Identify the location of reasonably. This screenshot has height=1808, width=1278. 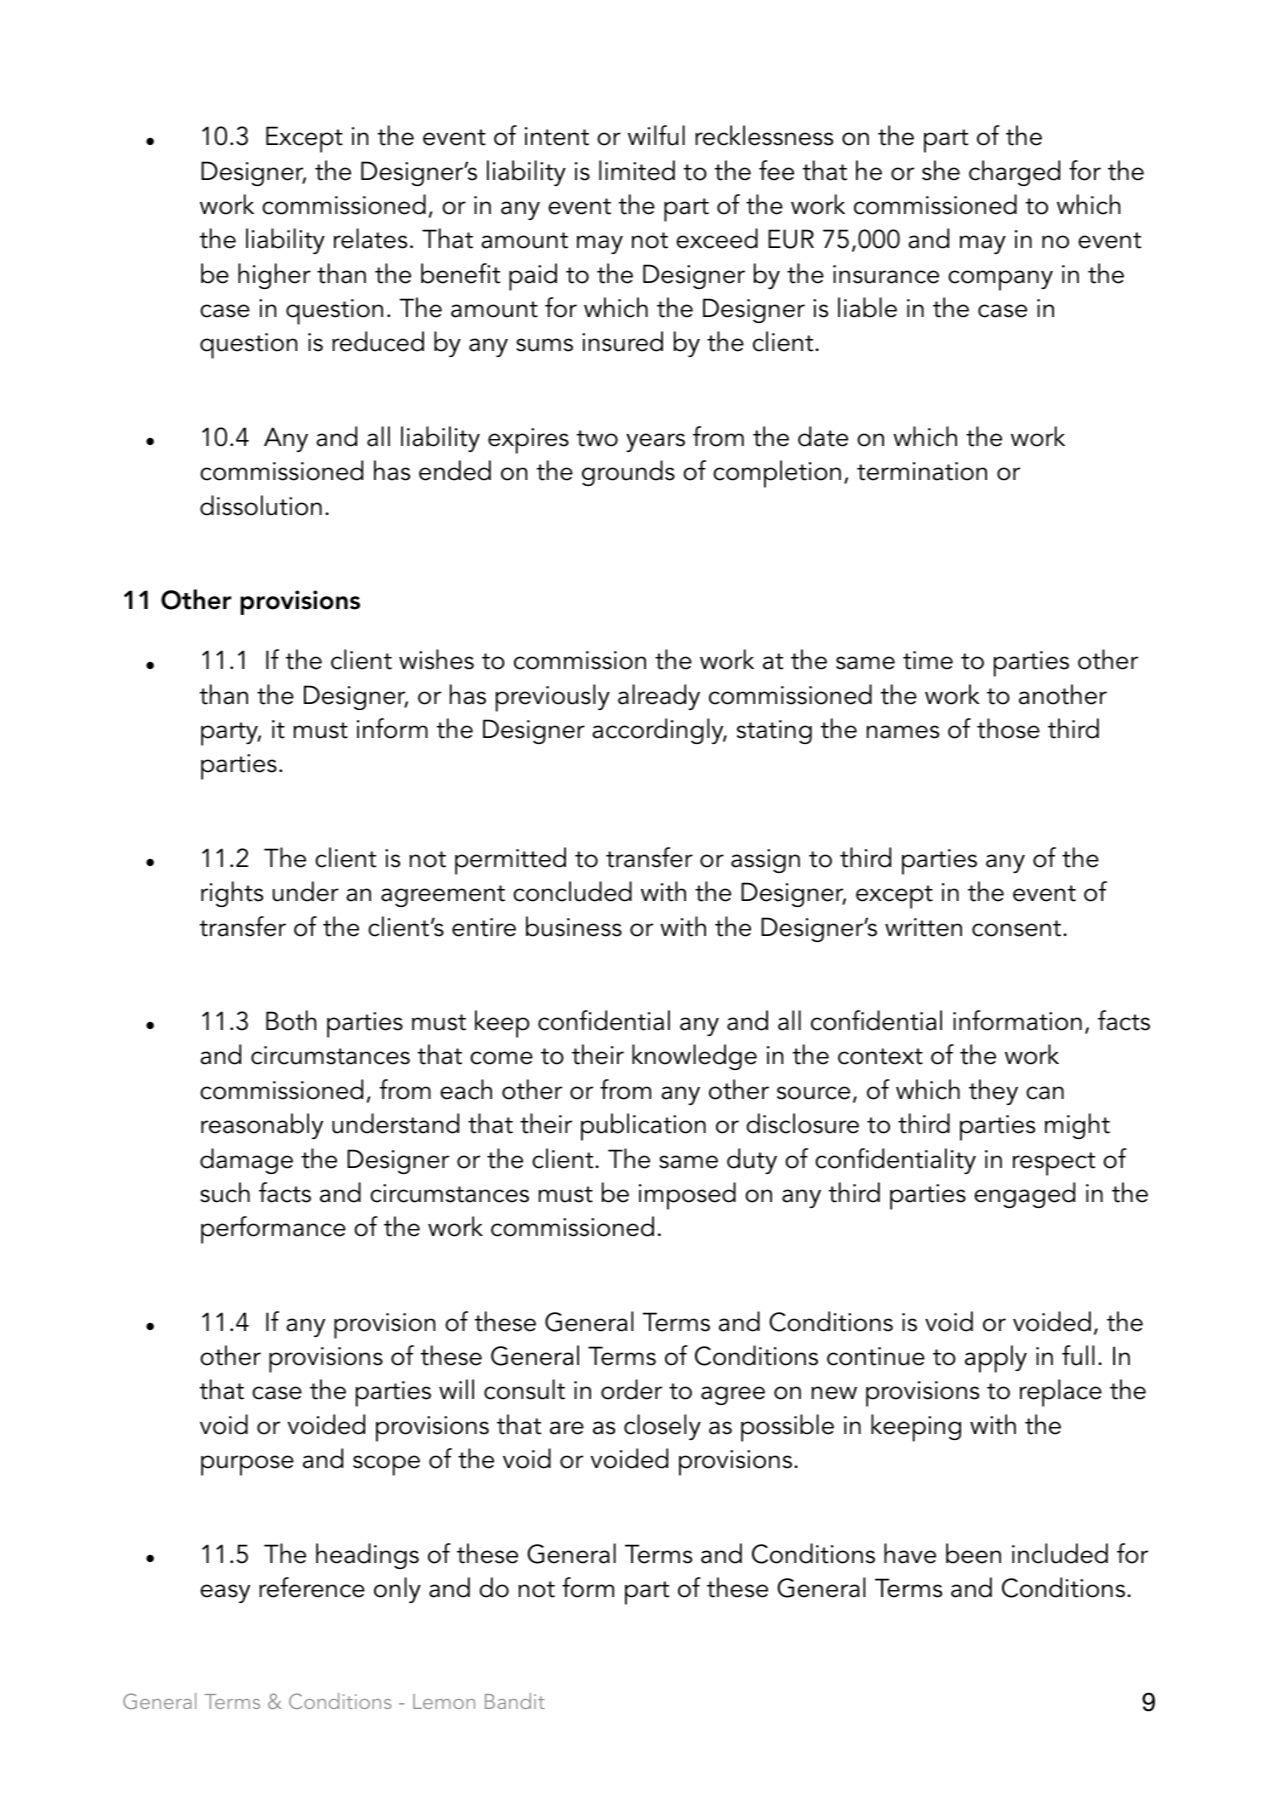
(262, 1126).
